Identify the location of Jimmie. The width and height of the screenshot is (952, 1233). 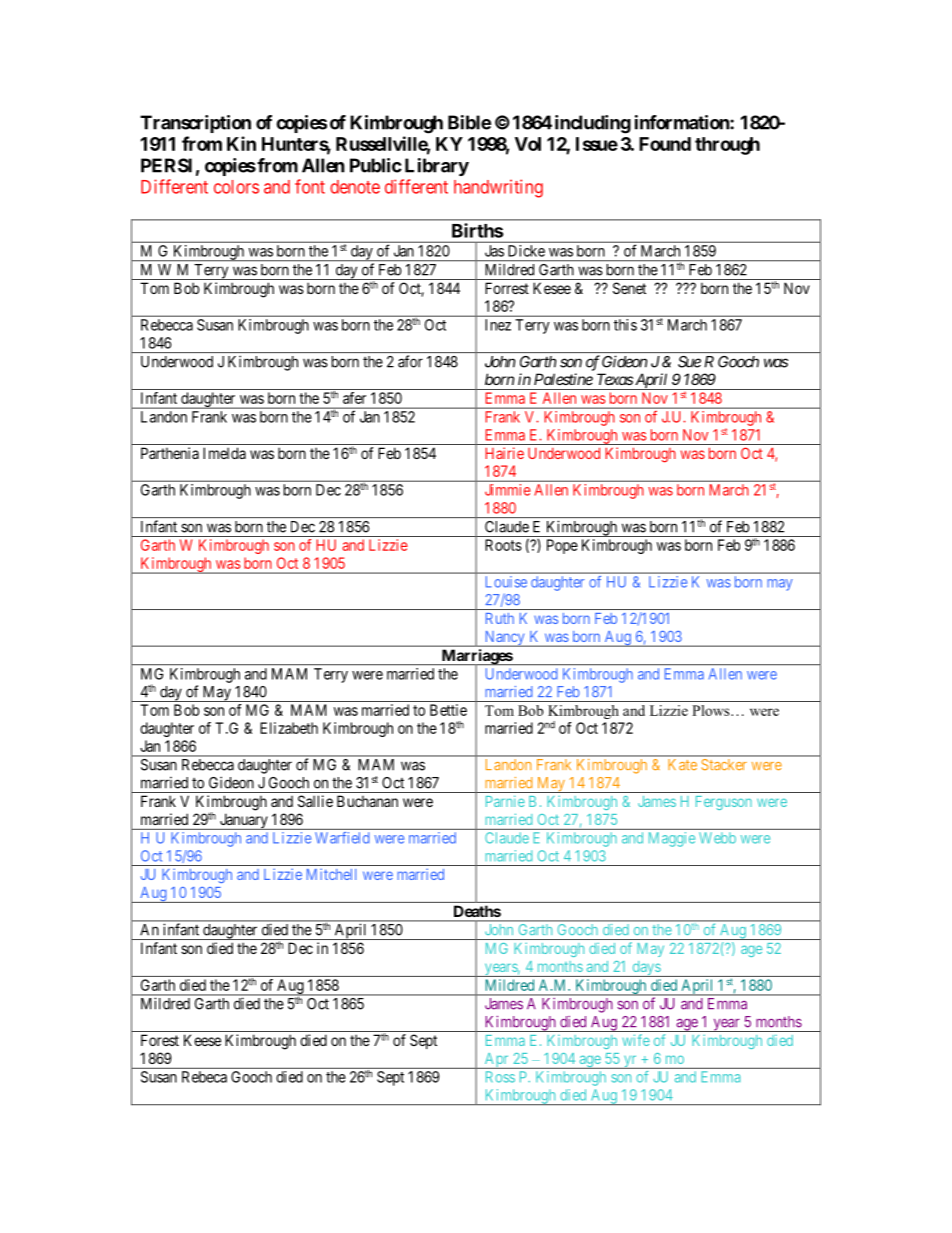
(507, 490).
